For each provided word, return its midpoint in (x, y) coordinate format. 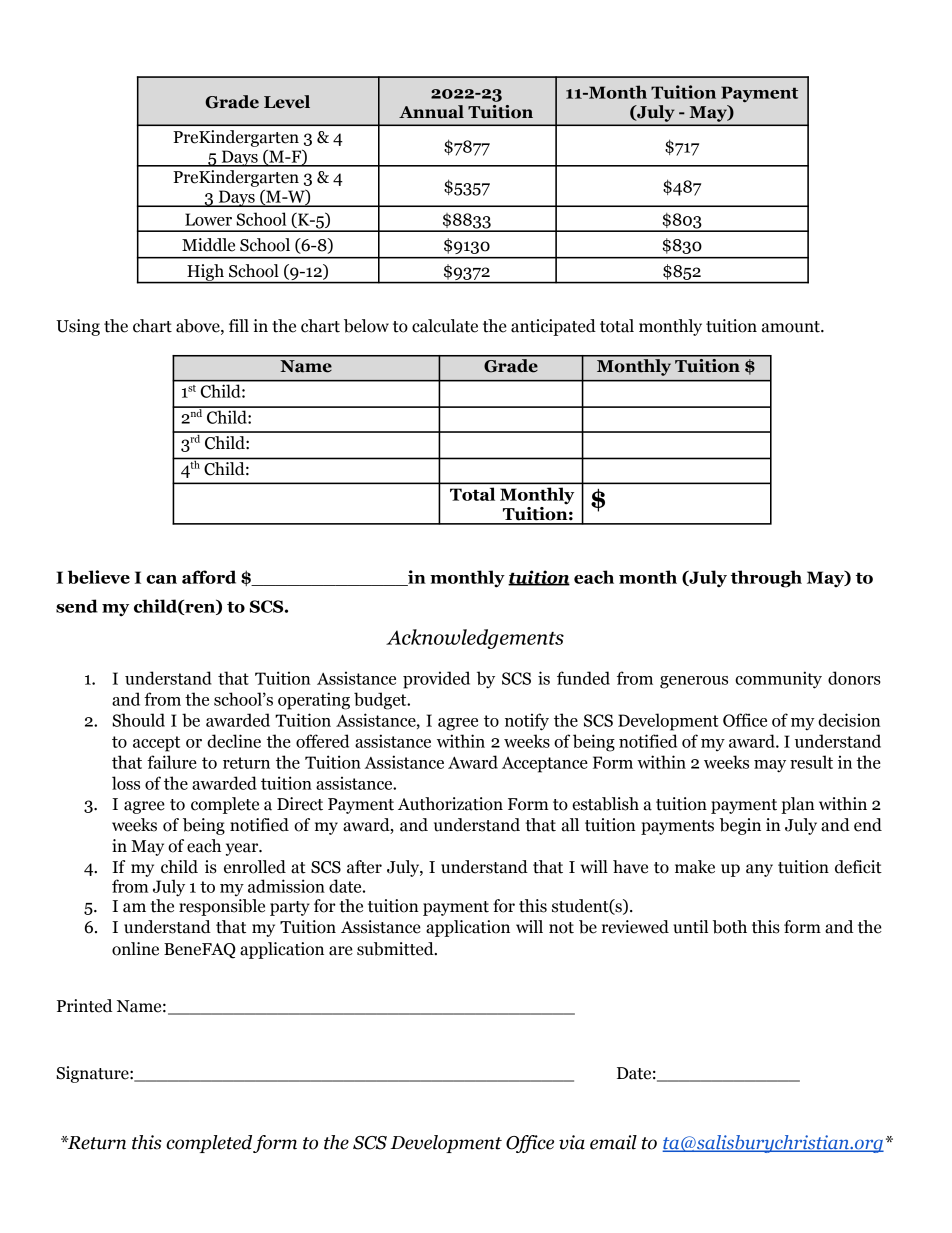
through (766, 579)
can (161, 579)
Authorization (450, 804)
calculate (445, 326)
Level (287, 102)
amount (792, 327)
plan (798, 805)
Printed (84, 1006)
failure (172, 762)
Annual (431, 112)
